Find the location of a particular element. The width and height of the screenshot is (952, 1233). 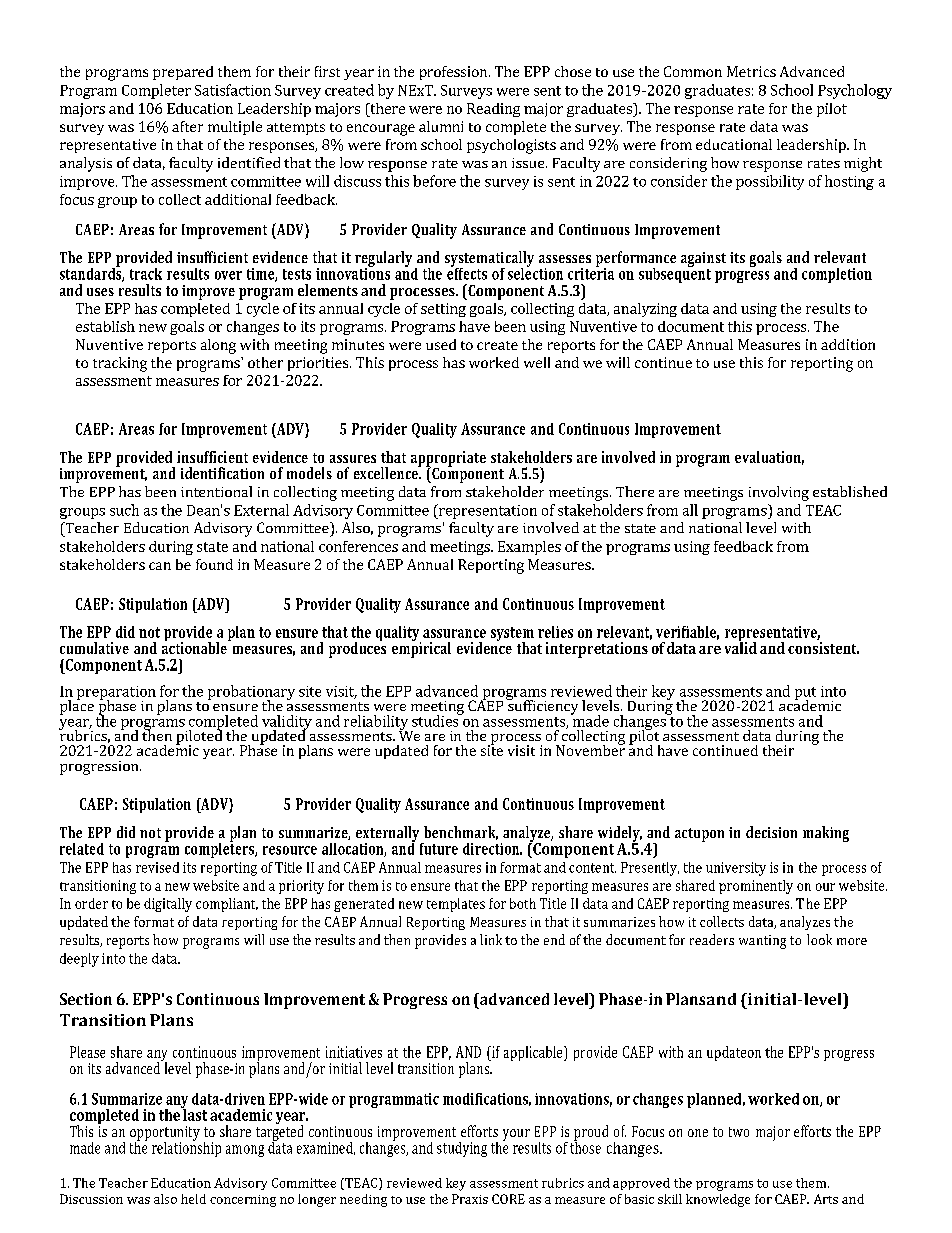

actionable is located at coordinates (195, 647).
